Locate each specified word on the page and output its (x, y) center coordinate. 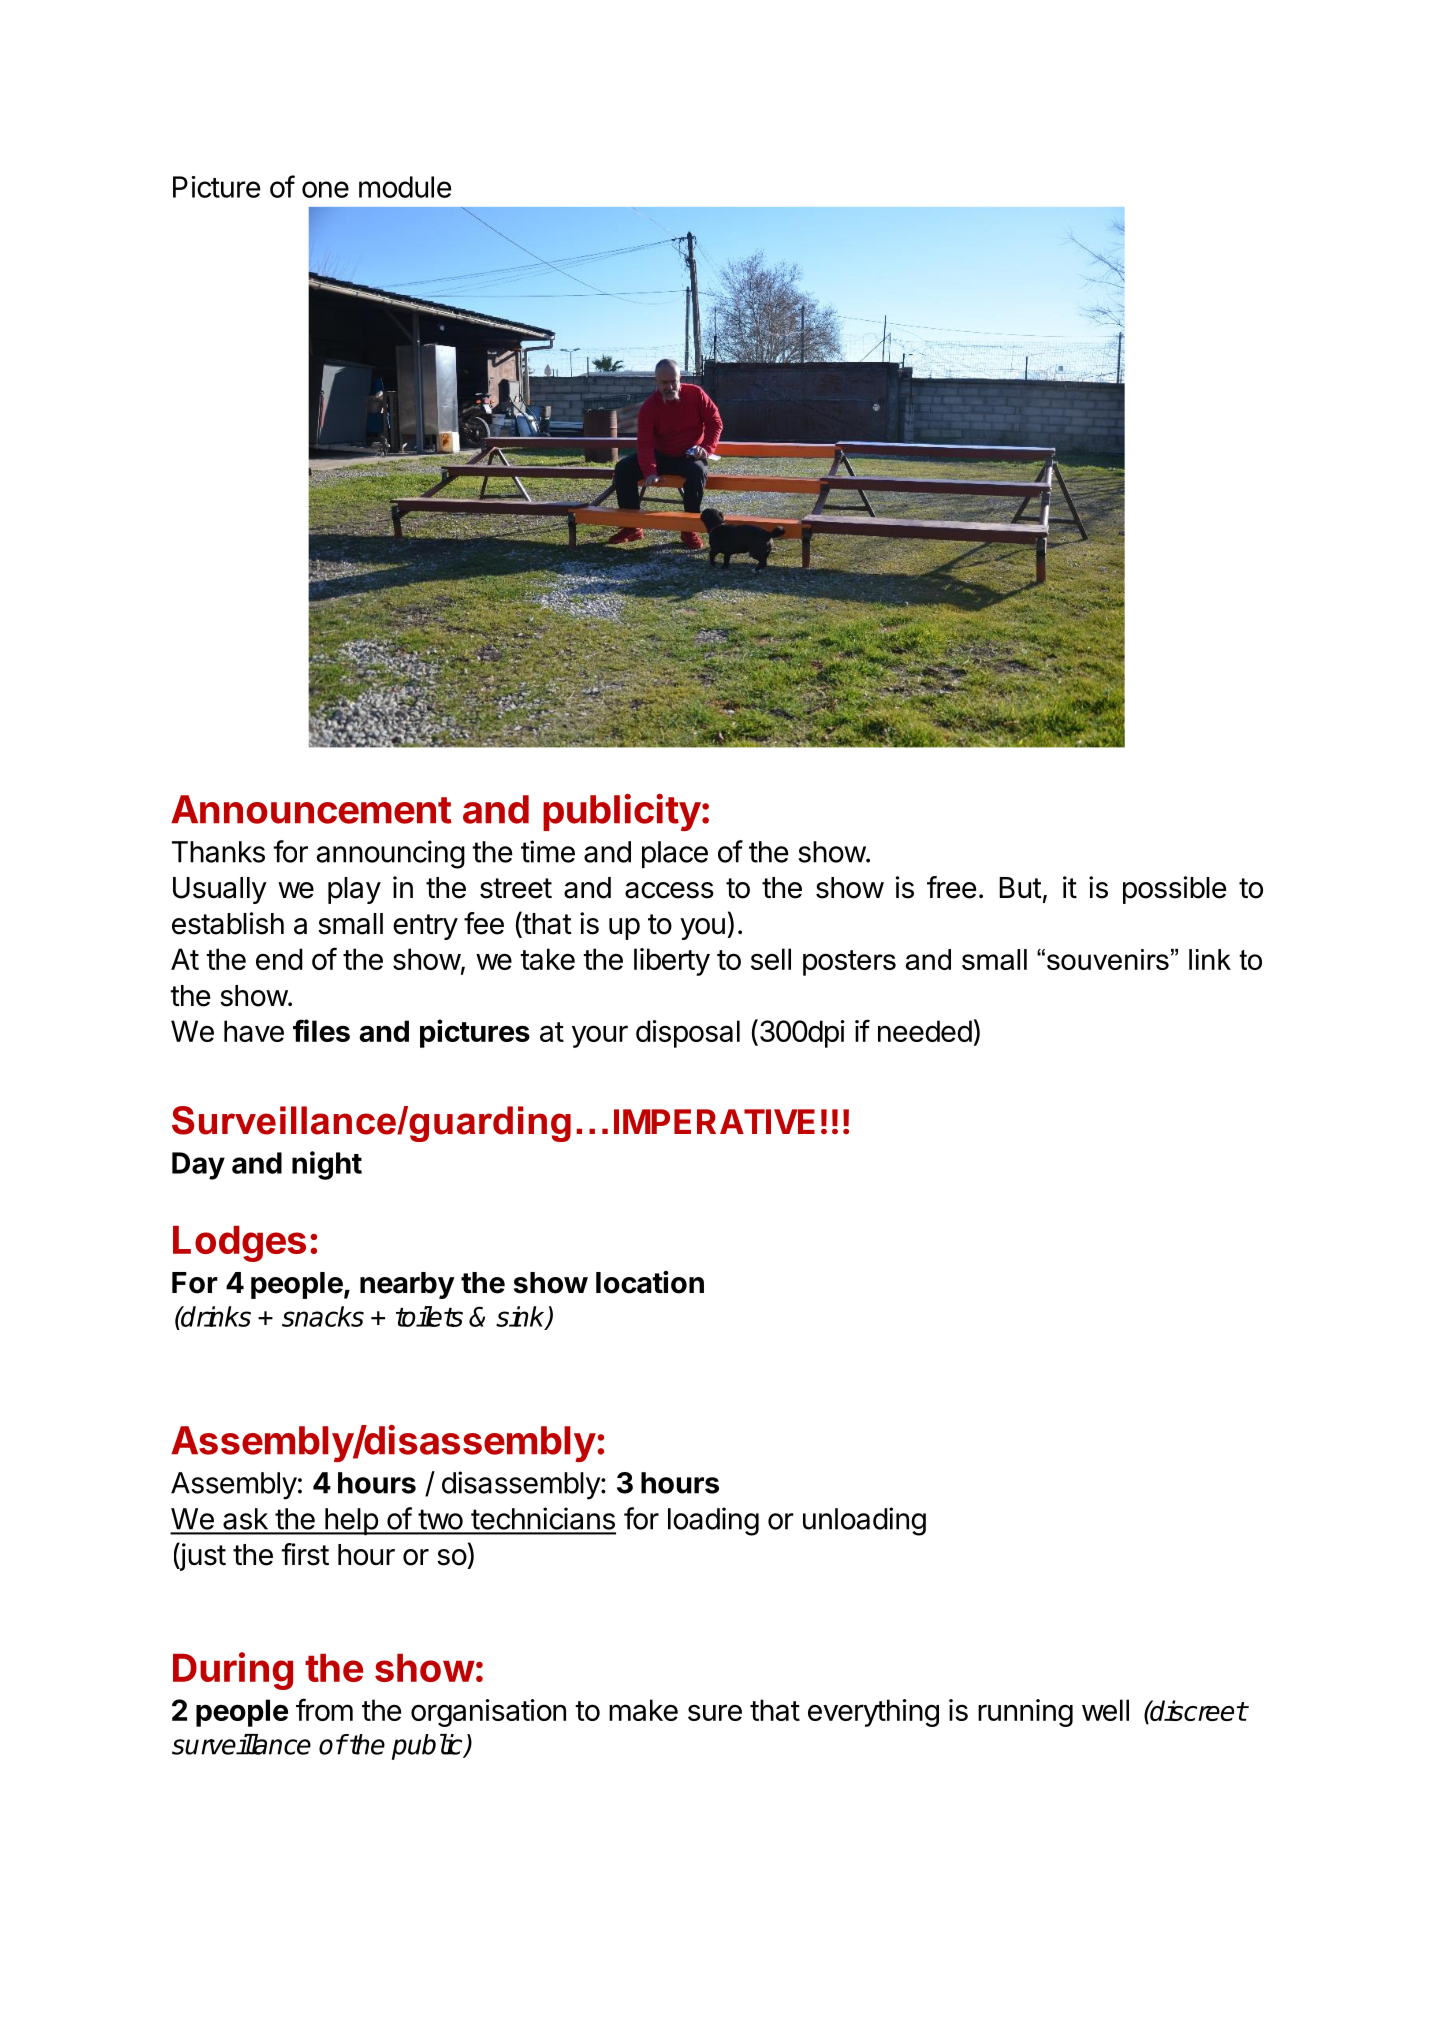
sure (715, 1712)
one (325, 189)
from (324, 1709)
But (1020, 887)
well (1105, 1710)
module (405, 187)
